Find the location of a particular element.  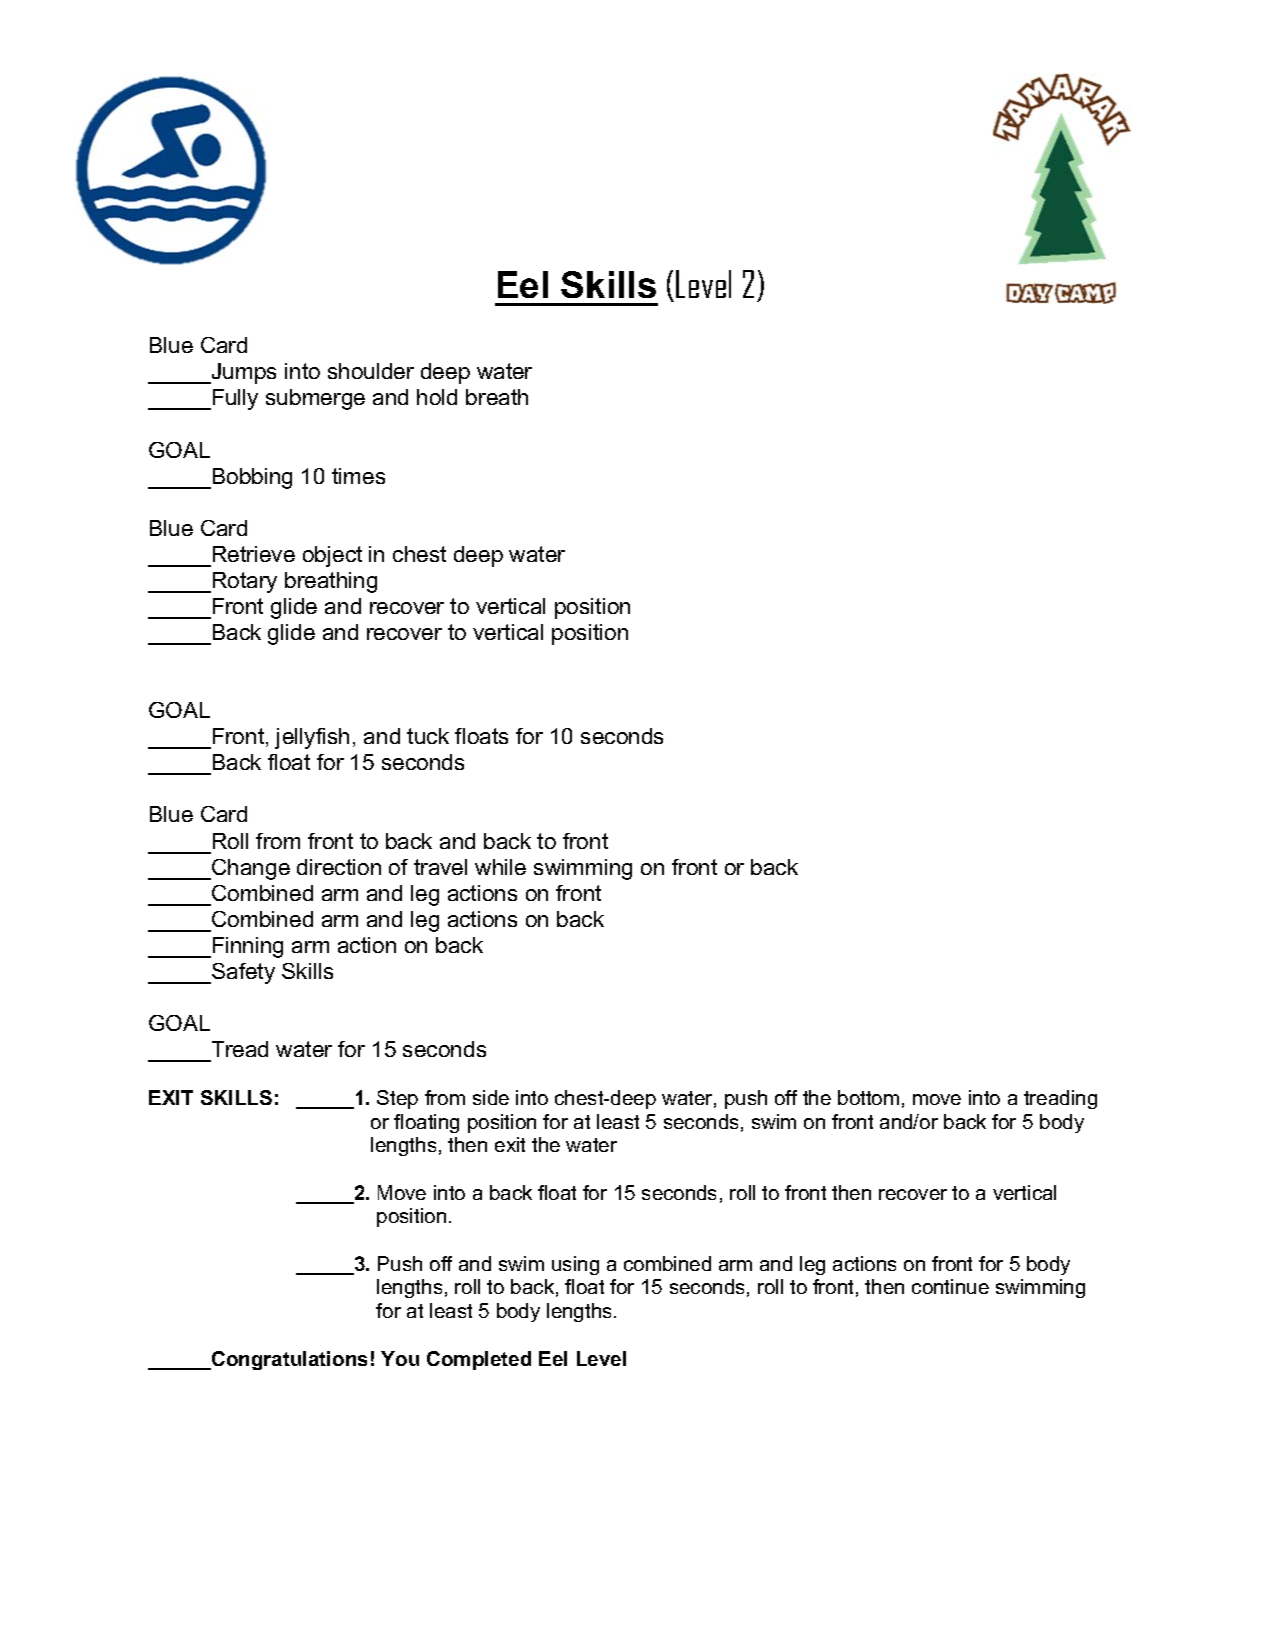

while is located at coordinates (500, 867).
